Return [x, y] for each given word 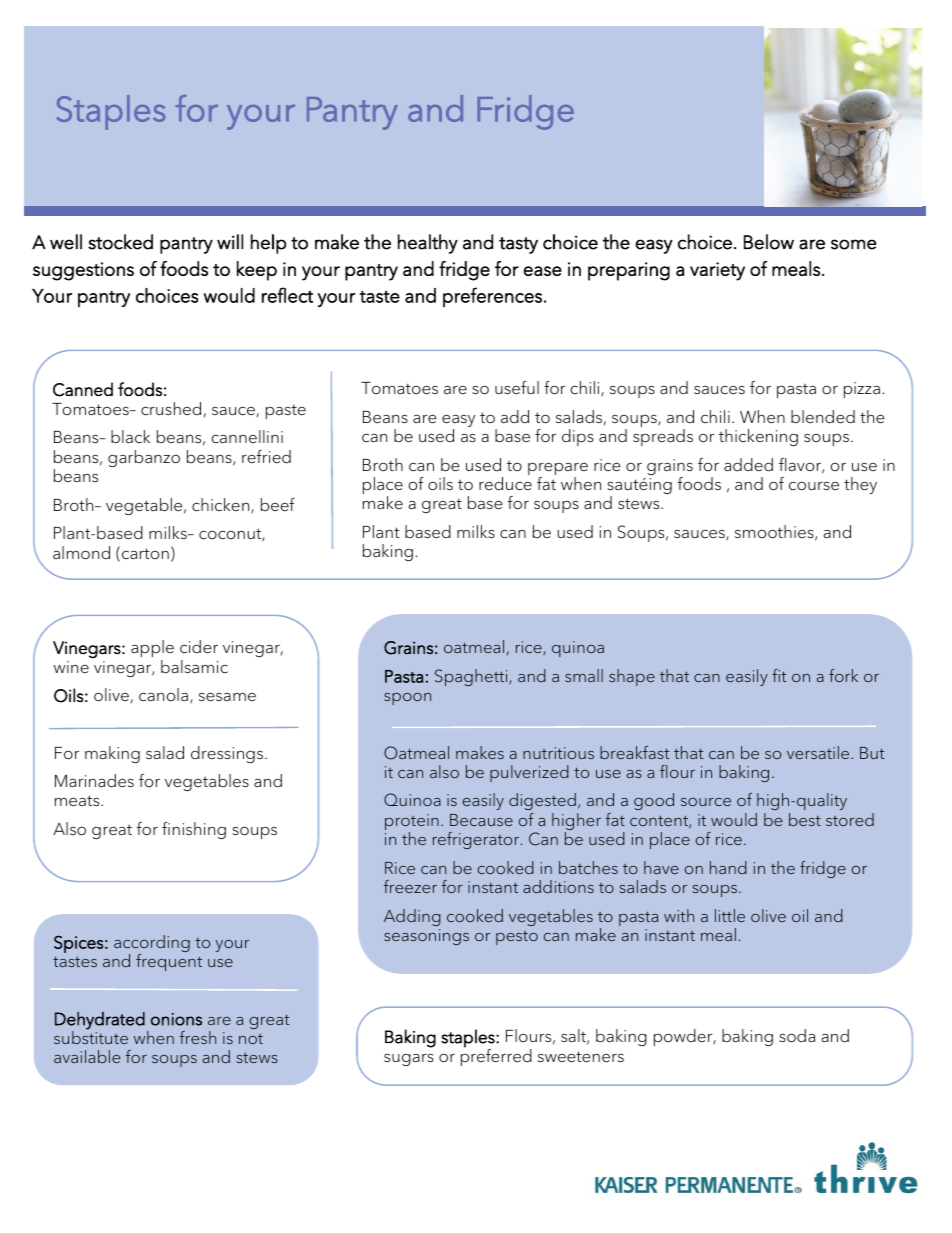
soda [797, 1036]
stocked [120, 242]
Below [769, 242]
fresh [198, 1037]
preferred [496, 1056]
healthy [428, 244]
